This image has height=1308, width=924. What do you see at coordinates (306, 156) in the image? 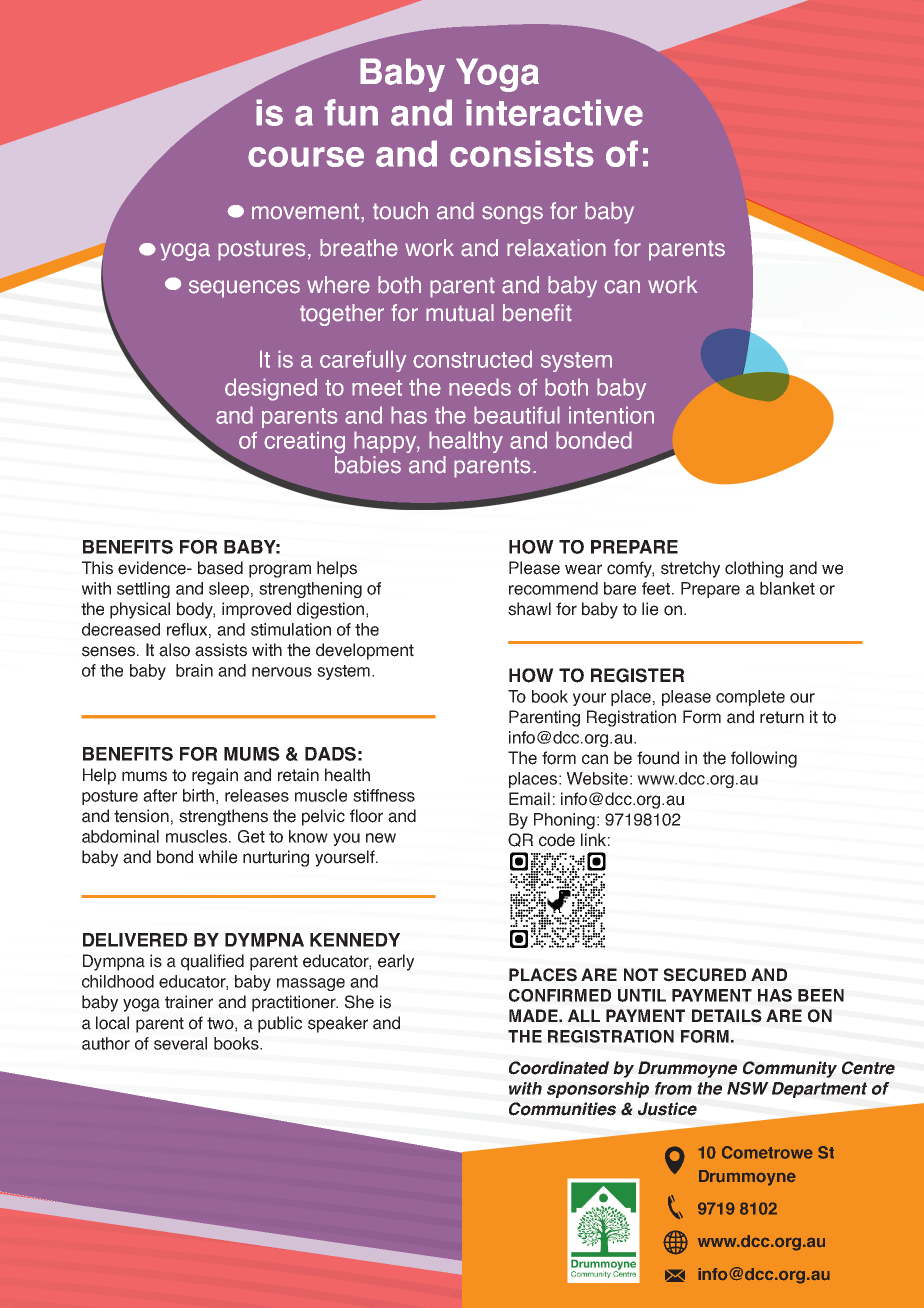
I see `course` at bounding box center [306, 156].
